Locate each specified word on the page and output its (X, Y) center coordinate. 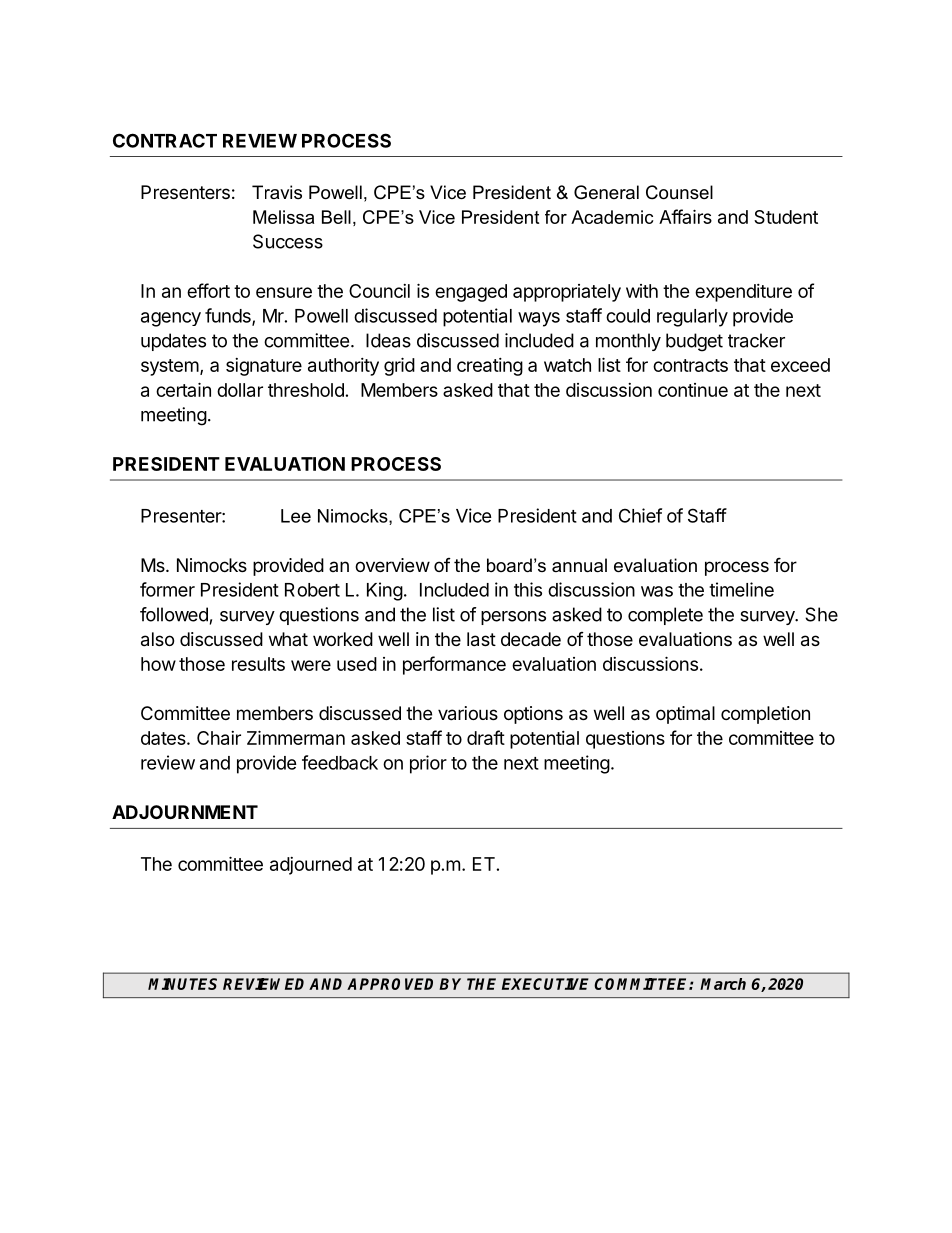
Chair (219, 738)
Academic (612, 217)
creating (490, 367)
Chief (640, 515)
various (468, 713)
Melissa (283, 217)
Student (786, 217)
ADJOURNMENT (185, 812)
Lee (296, 516)
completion (765, 715)
